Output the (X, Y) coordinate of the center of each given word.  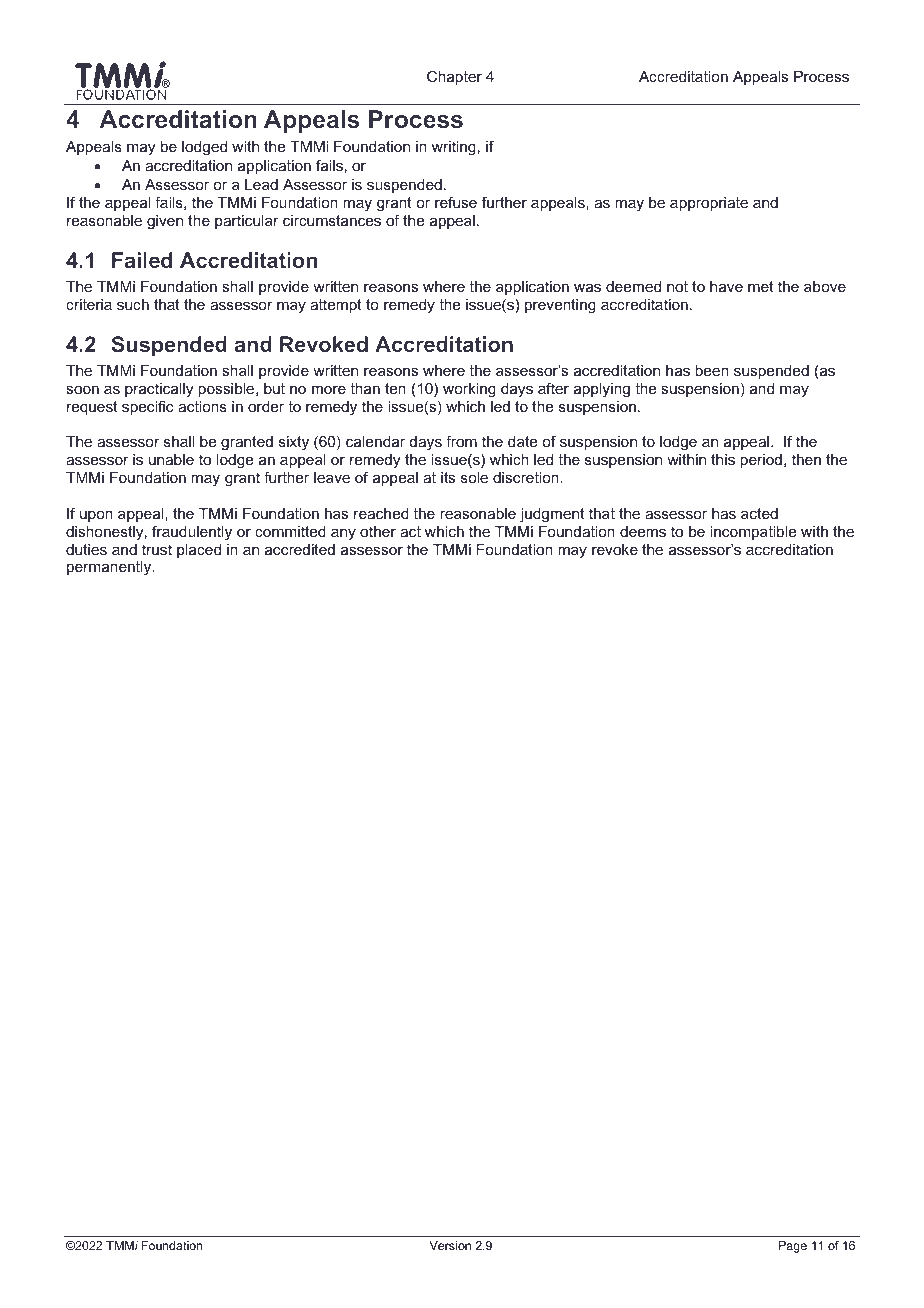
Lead (261, 184)
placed (199, 551)
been (712, 370)
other (378, 531)
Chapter (454, 77)
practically (159, 390)
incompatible (753, 533)
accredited (300, 549)
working (469, 390)
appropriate (709, 204)
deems (643, 531)
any (343, 534)
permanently (110, 568)
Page (793, 1247)
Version (450, 1245)
